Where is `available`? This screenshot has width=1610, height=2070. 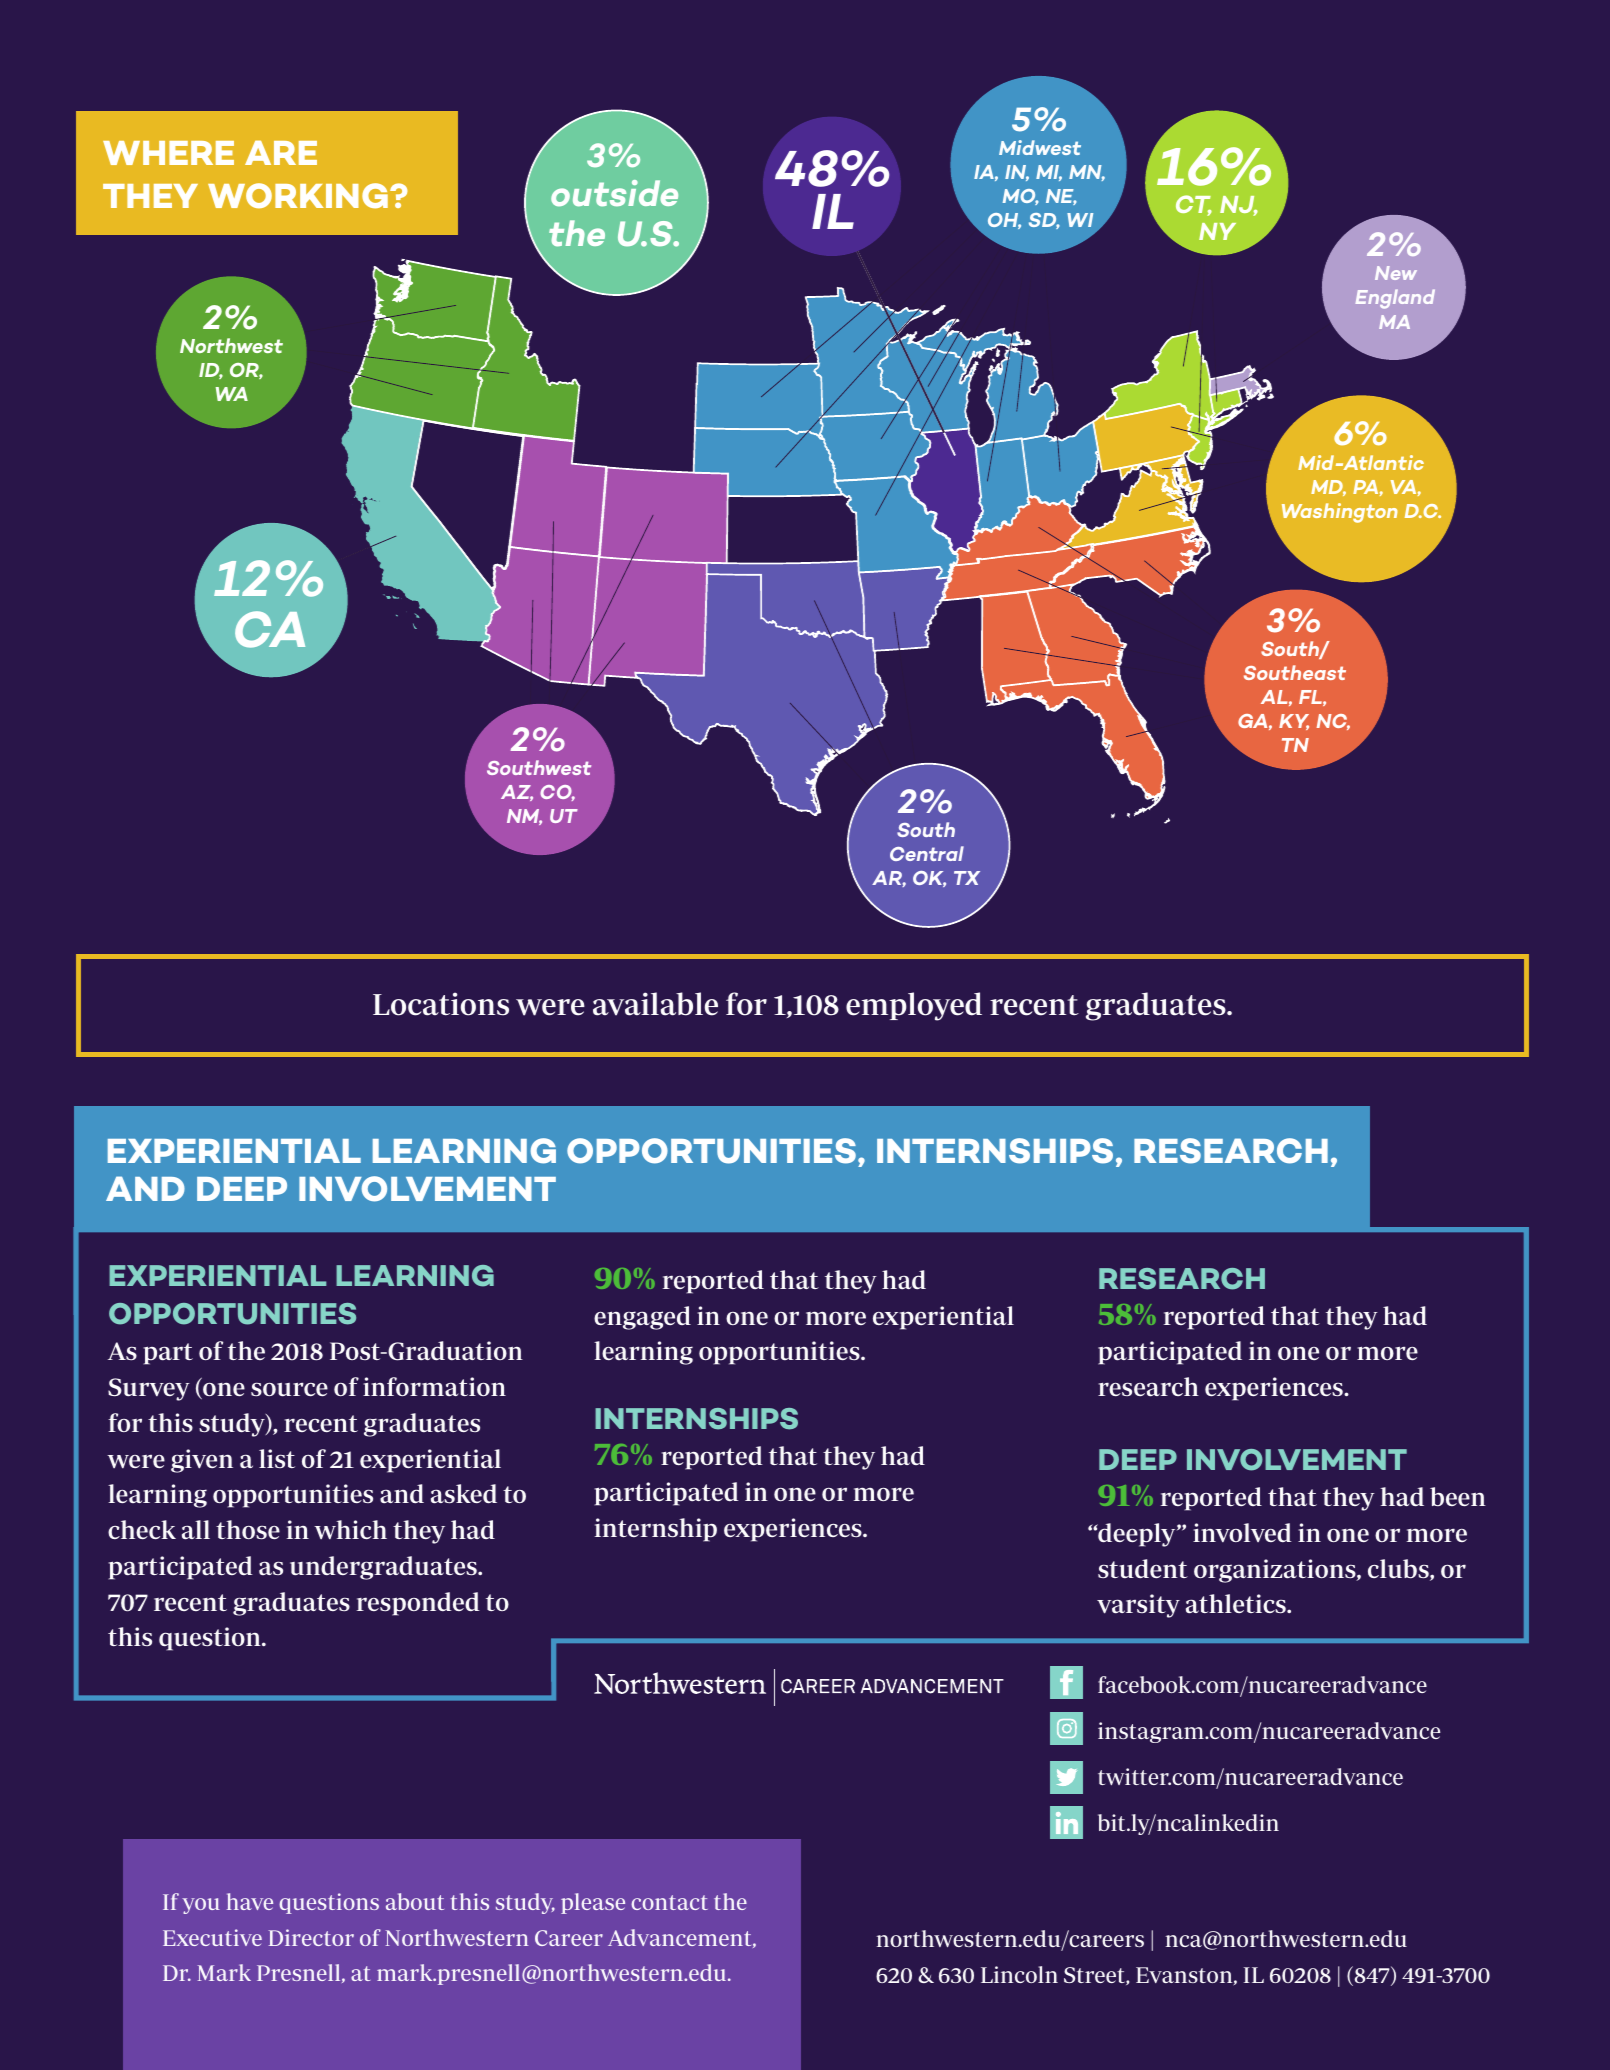 available is located at coordinates (655, 1004).
